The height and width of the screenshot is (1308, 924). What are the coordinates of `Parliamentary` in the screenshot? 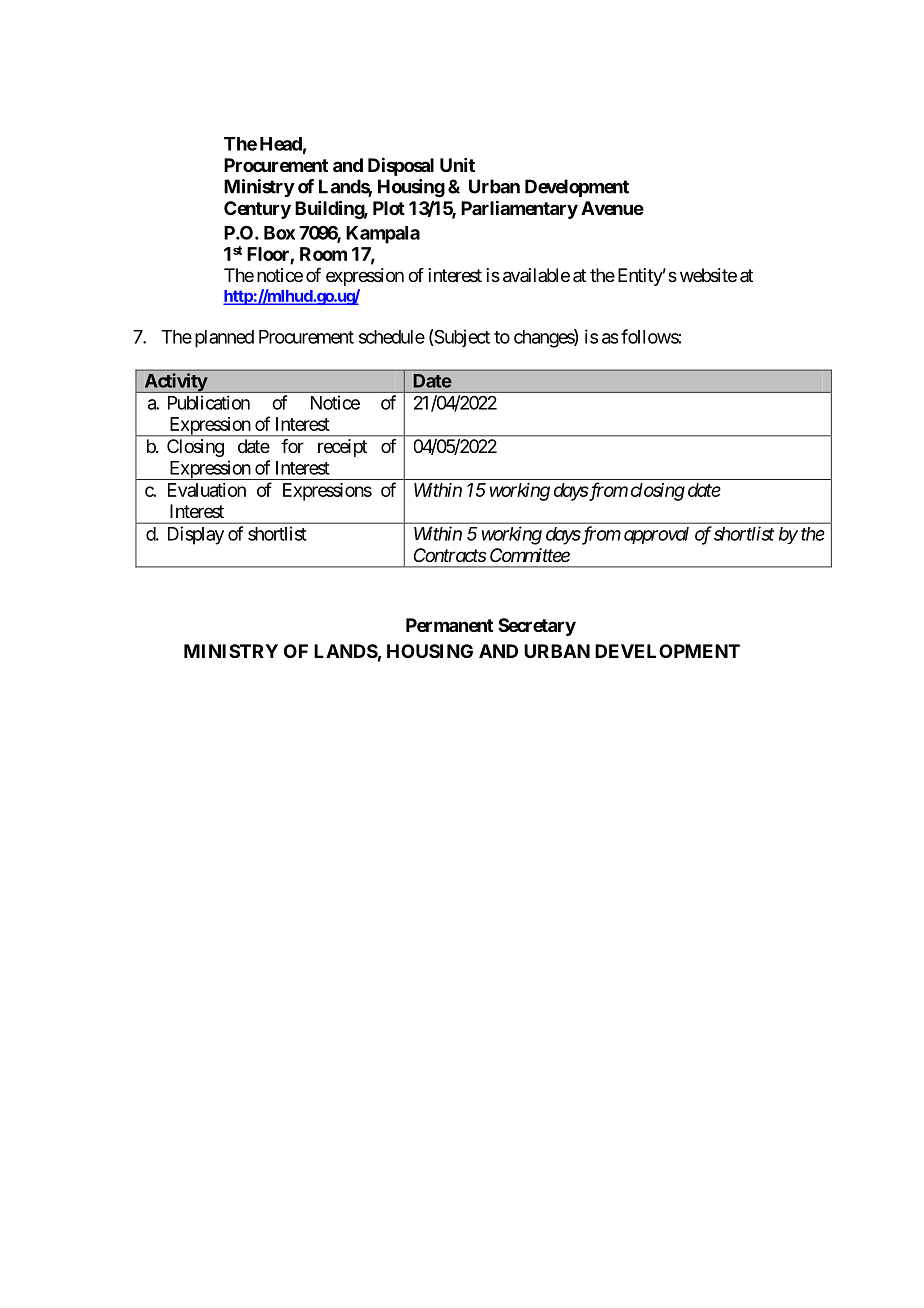 It's located at (519, 209).
